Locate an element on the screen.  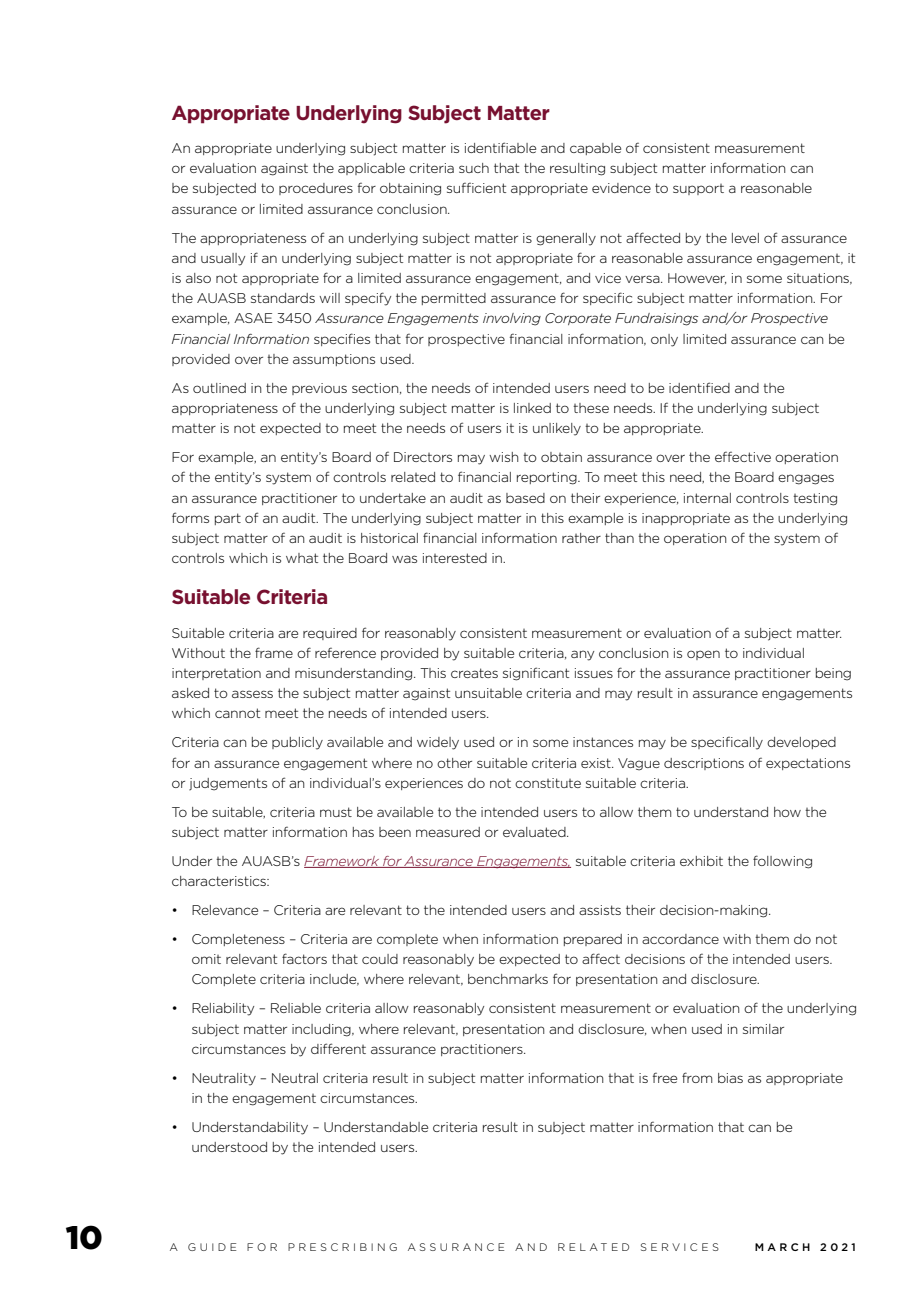
sufficient is located at coordinates (476, 187).
